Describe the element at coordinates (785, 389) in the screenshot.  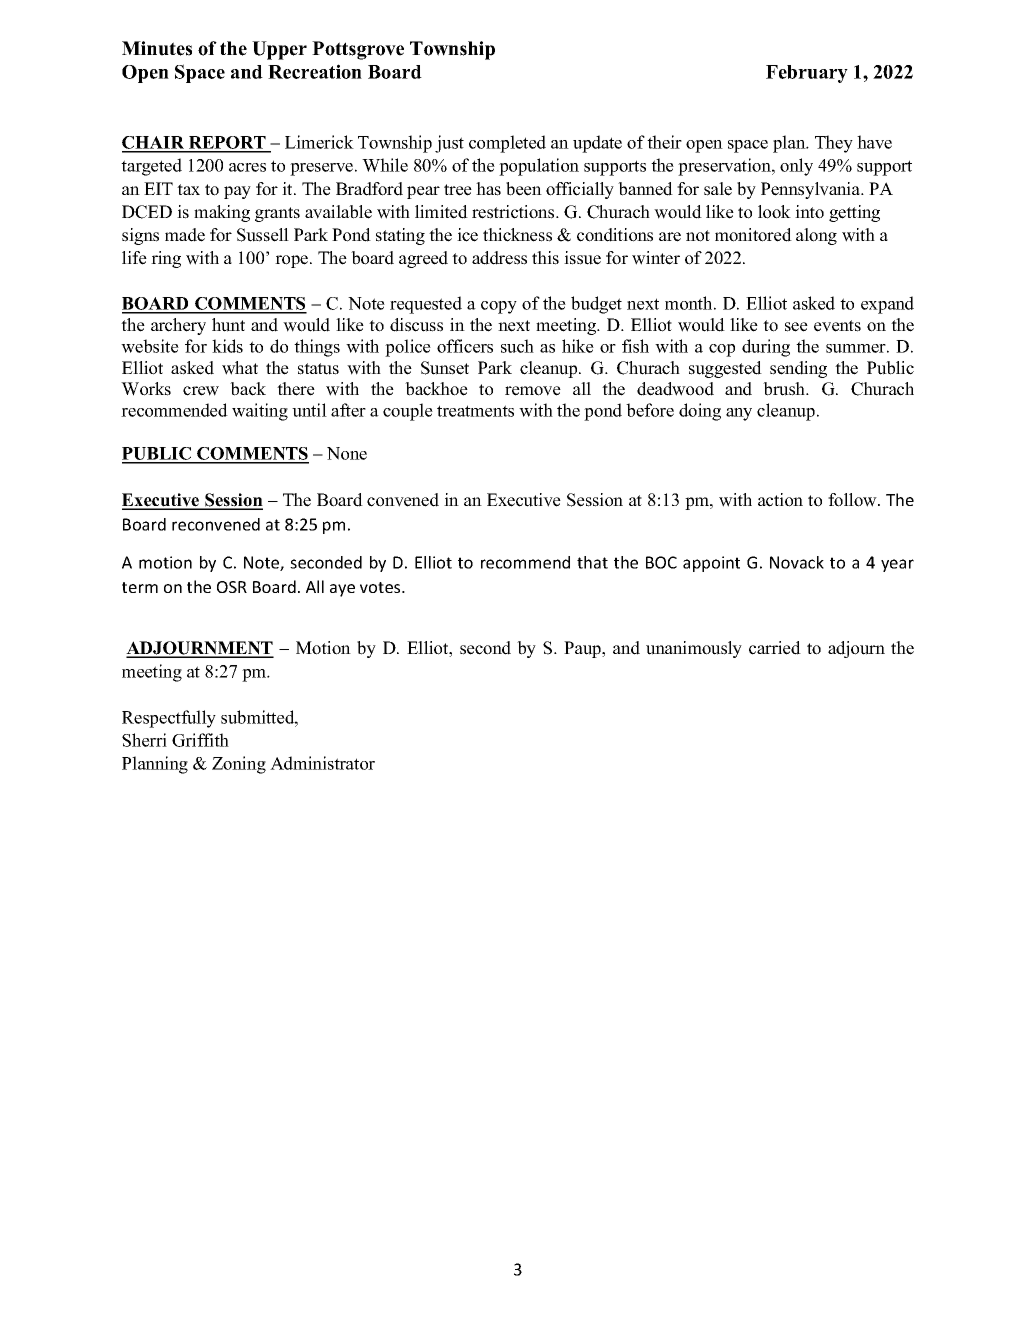
I see `brush` at that location.
